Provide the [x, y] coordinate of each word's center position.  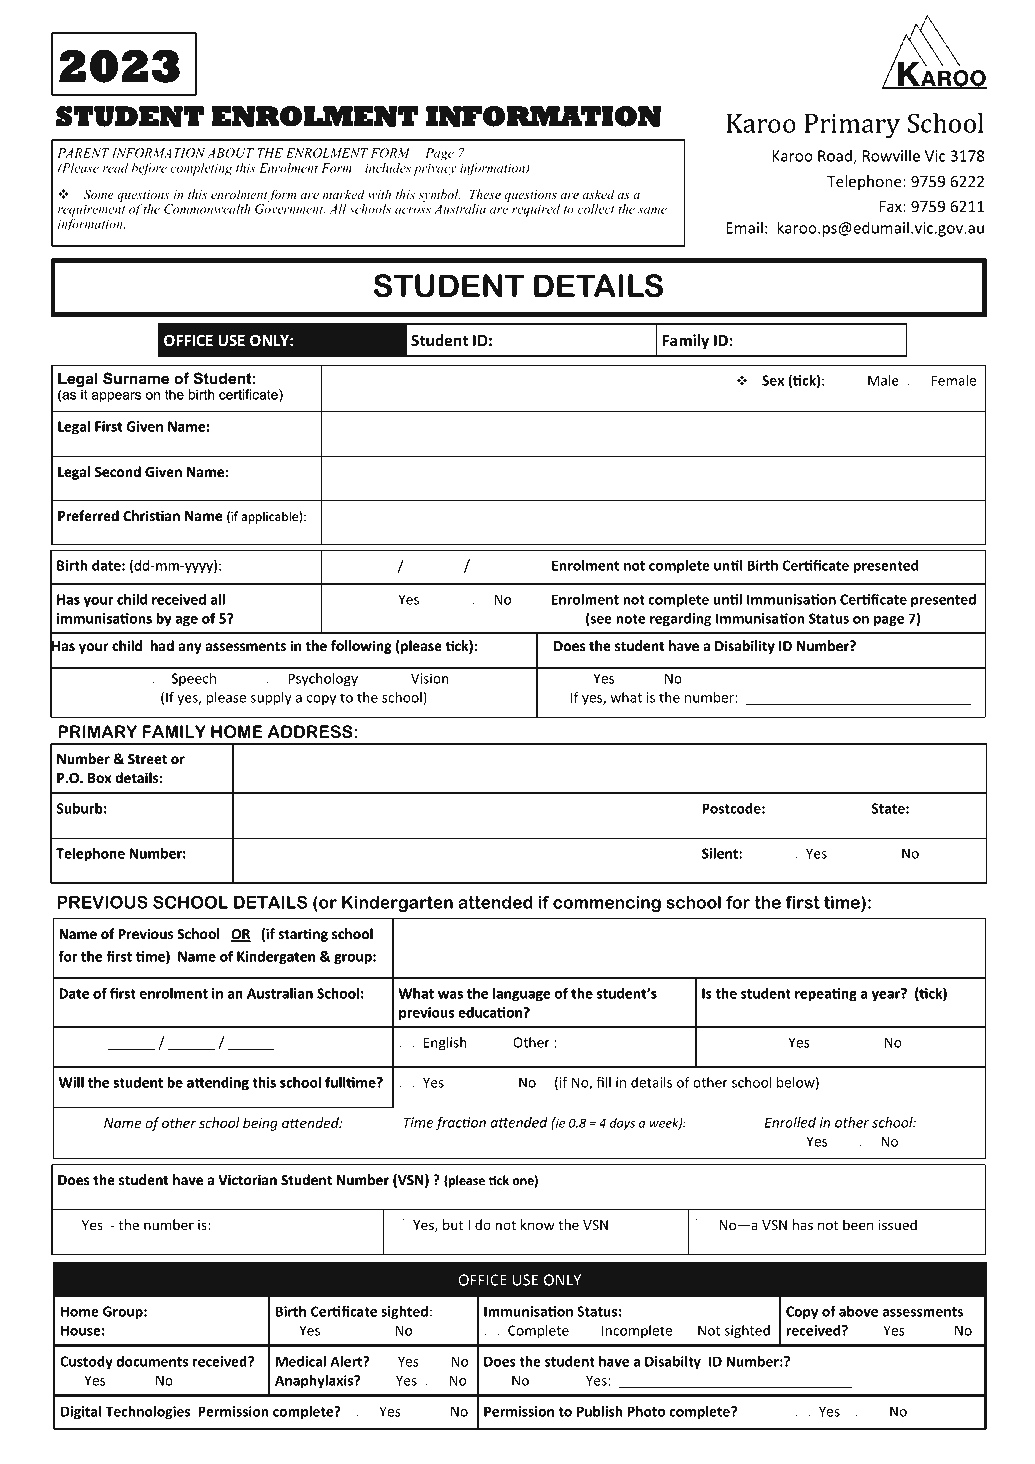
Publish [600, 1411]
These [485, 194]
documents [152, 1361]
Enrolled [790, 1122]
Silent [721, 853]
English [445, 1044]
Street [147, 759]
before [149, 169]
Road [836, 156]
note [630, 619]
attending [218, 1084]
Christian [151, 515]
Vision [430, 678]
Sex [773, 380]
